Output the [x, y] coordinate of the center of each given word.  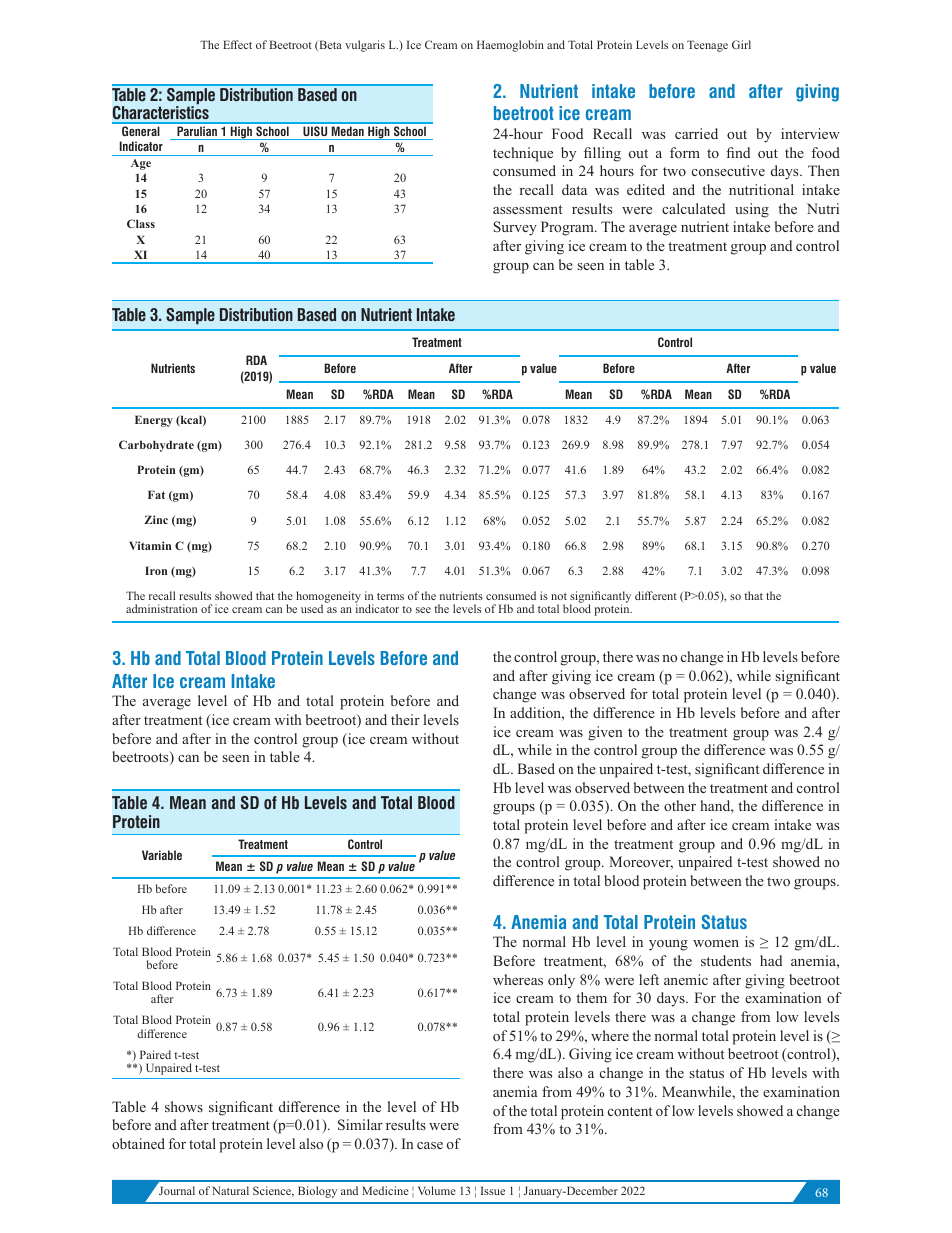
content [630, 1111]
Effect [237, 44]
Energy [154, 421]
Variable [162, 855]
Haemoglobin [510, 46]
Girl [741, 44]
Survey [515, 228]
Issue [493, 1190]
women [716, 943]
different [656, 595]
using [752, 210]
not [559, 596]
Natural [230, 1190]
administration [161, 608]
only [561, 981]
